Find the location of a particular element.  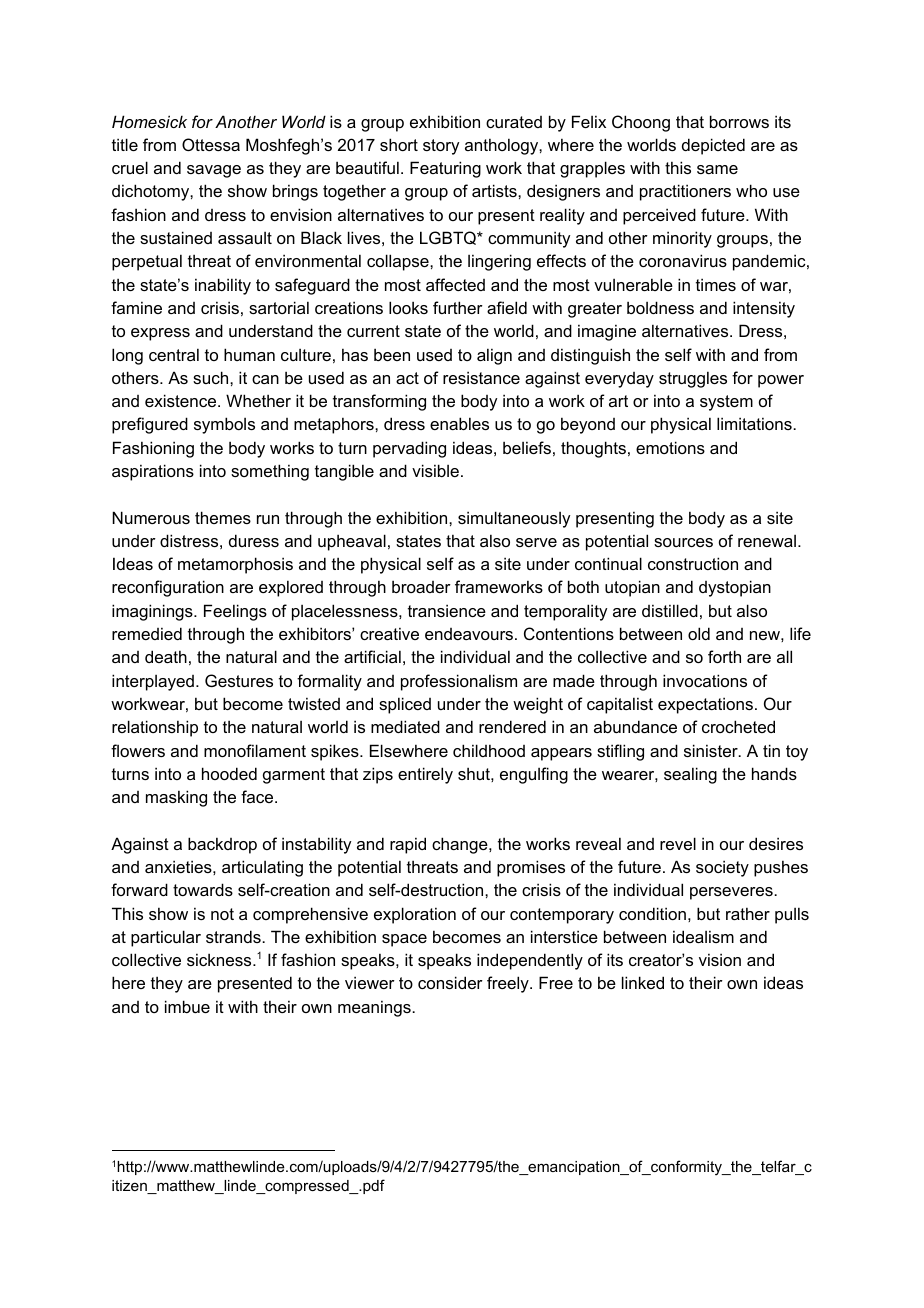

metamorphosis is located at coordinates (235, 565).
